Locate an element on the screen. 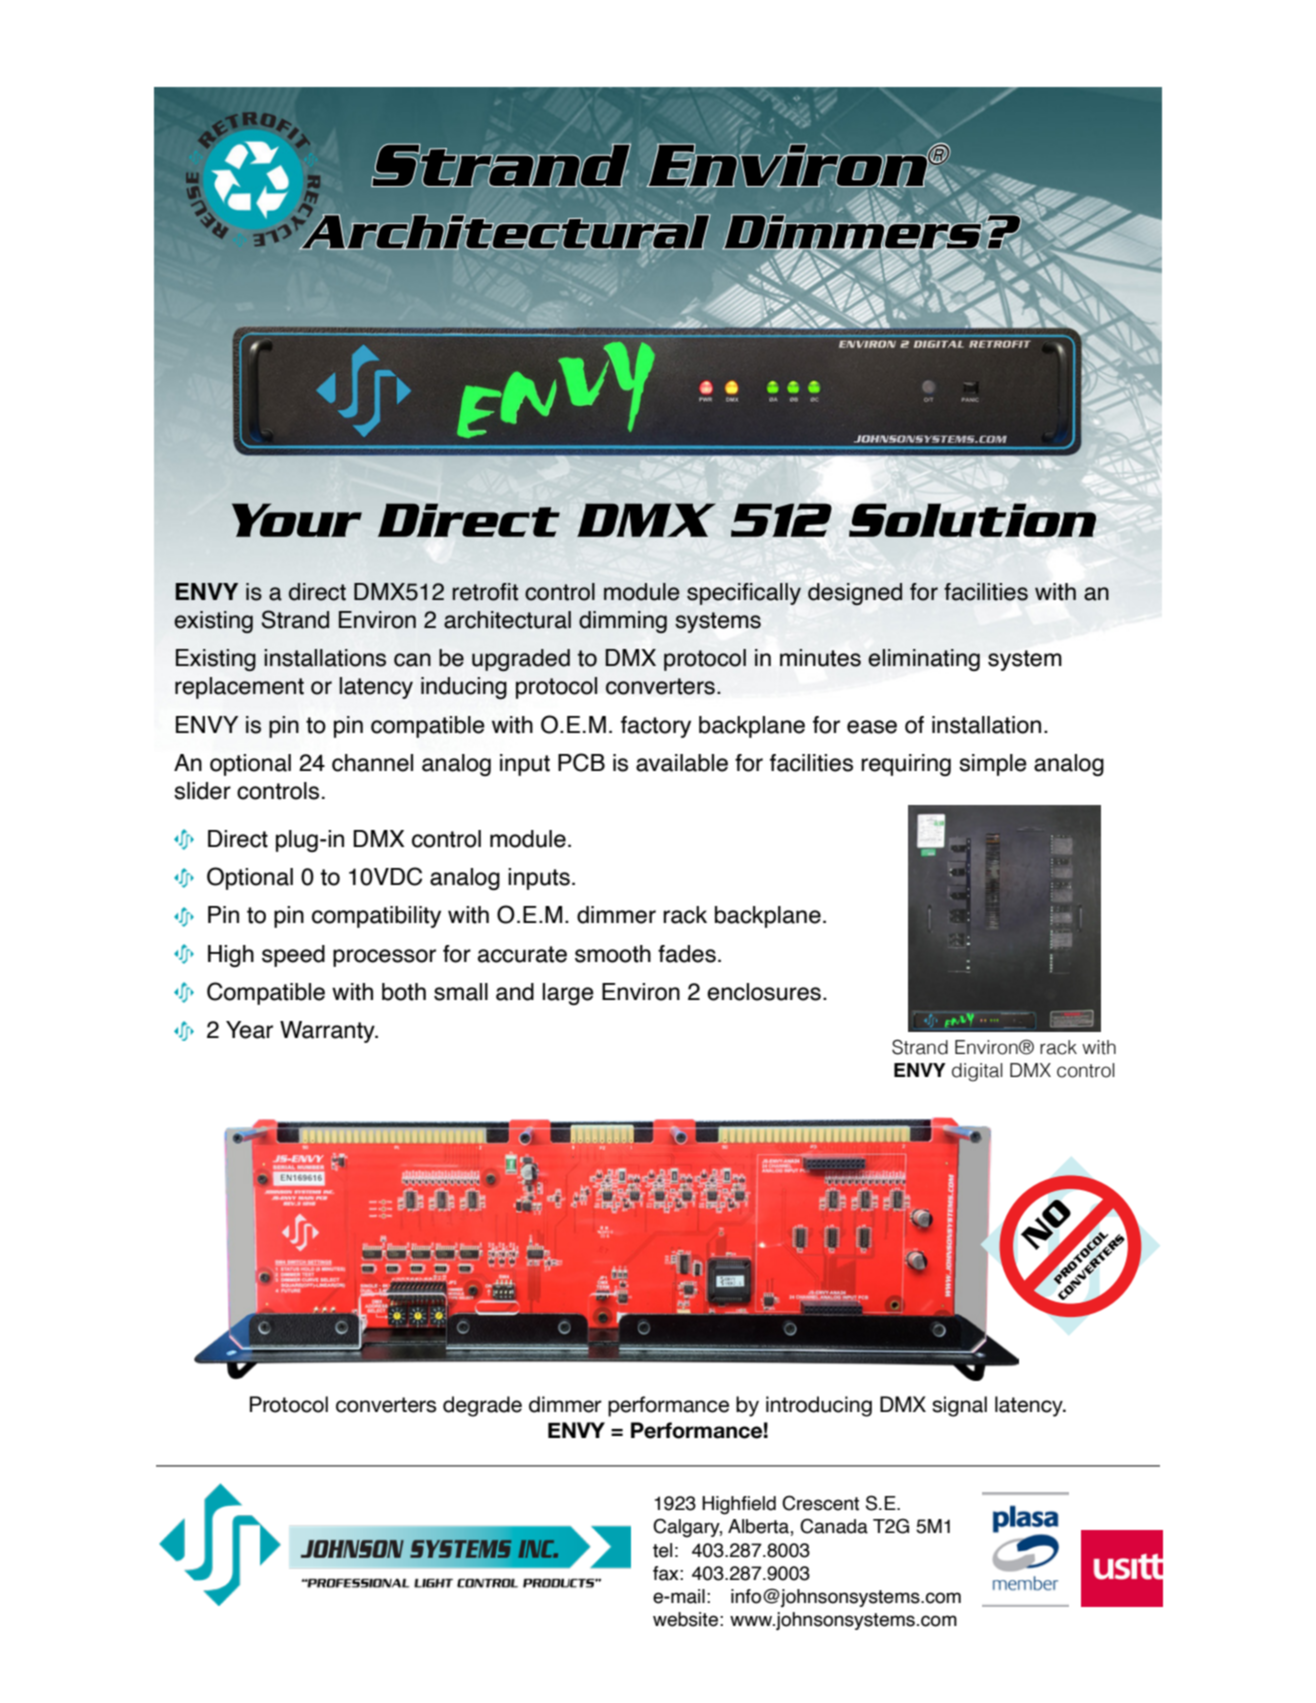 The image size is (1316, 1703). smooth is located at coordinates (613, 954).
